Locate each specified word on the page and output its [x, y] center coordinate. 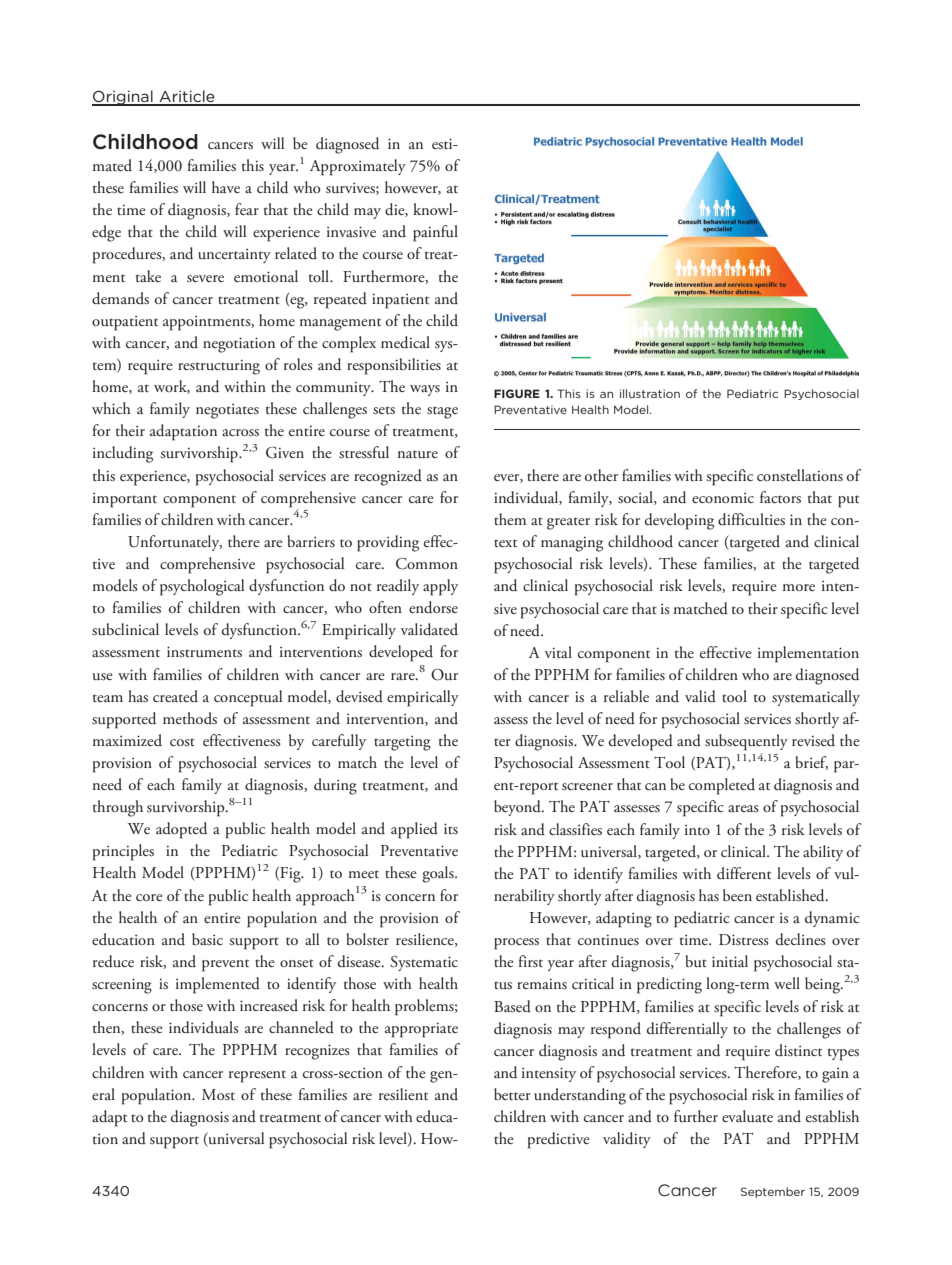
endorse [433, 607]
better [512, 1094]
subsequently [746, 742]
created [175, 696]
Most [218, 1094]
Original [123, 98]
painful [435, 233]
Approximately [358, 167]
